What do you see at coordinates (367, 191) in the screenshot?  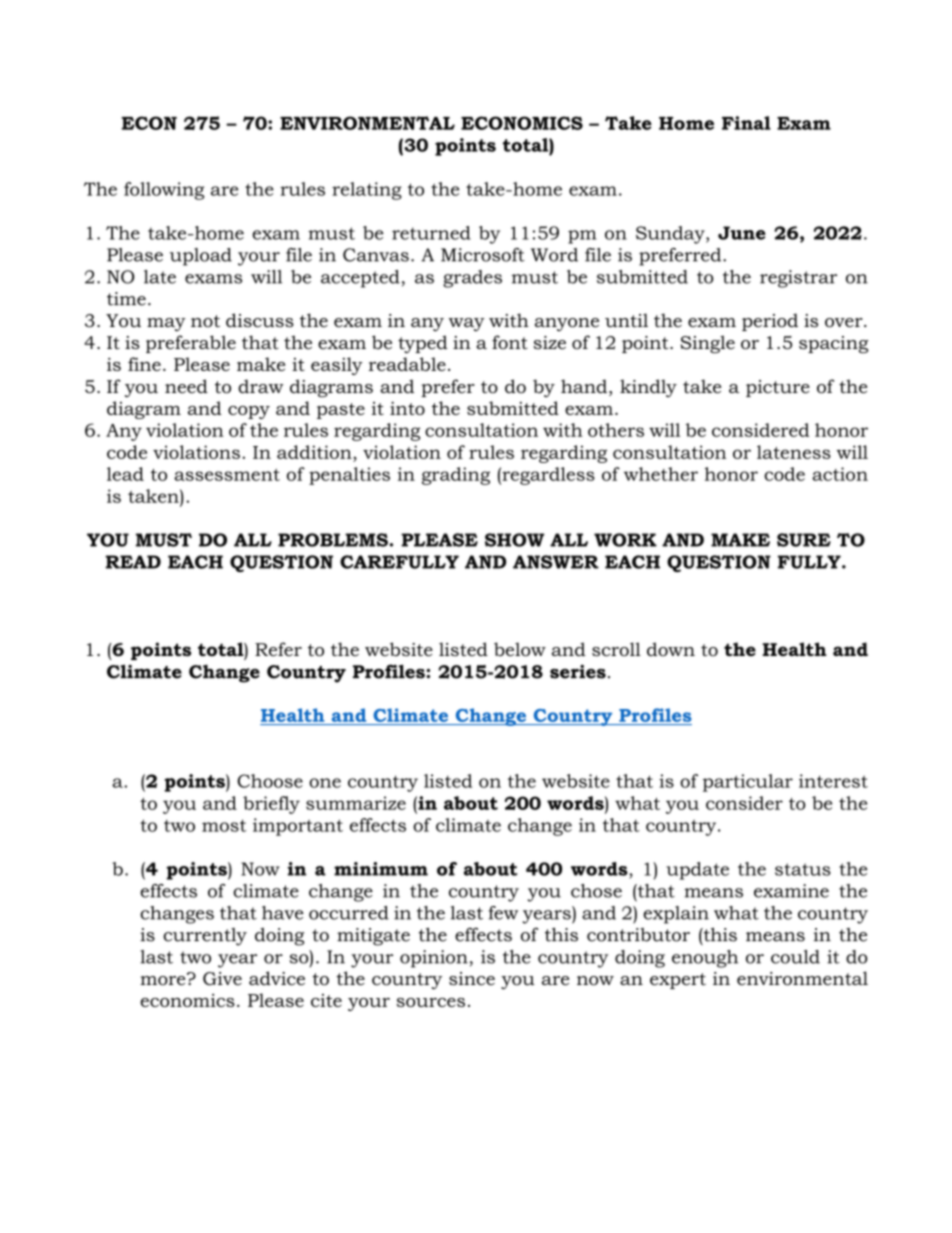 I see `relating` at bounding box center [367, 191].
